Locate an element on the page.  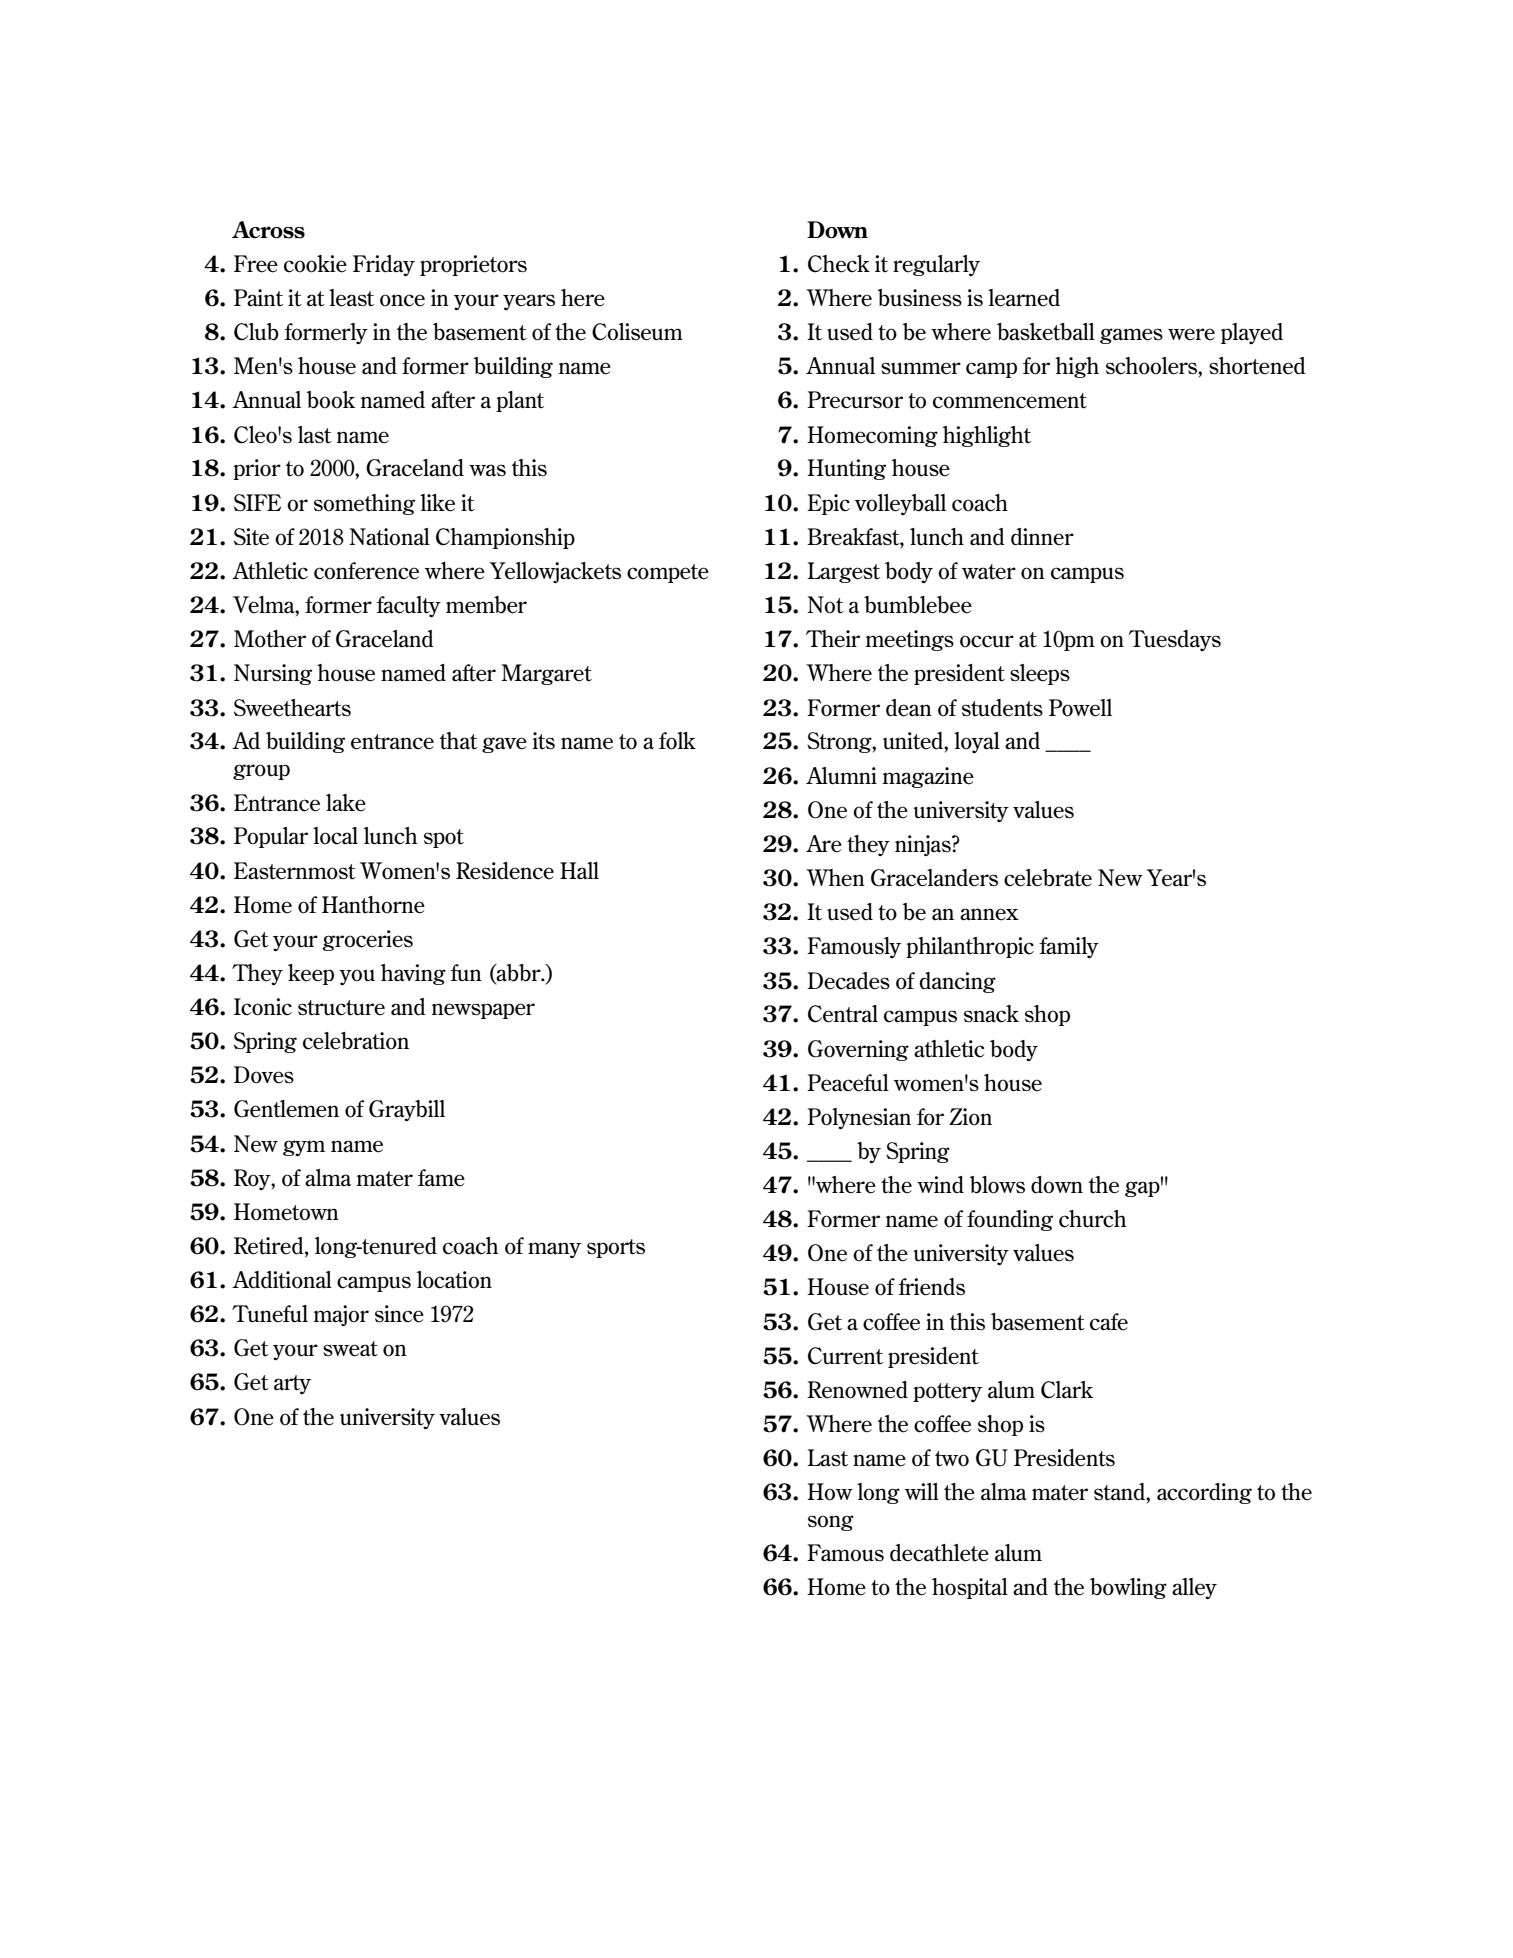
games is located at coordinates (1131, 336).
